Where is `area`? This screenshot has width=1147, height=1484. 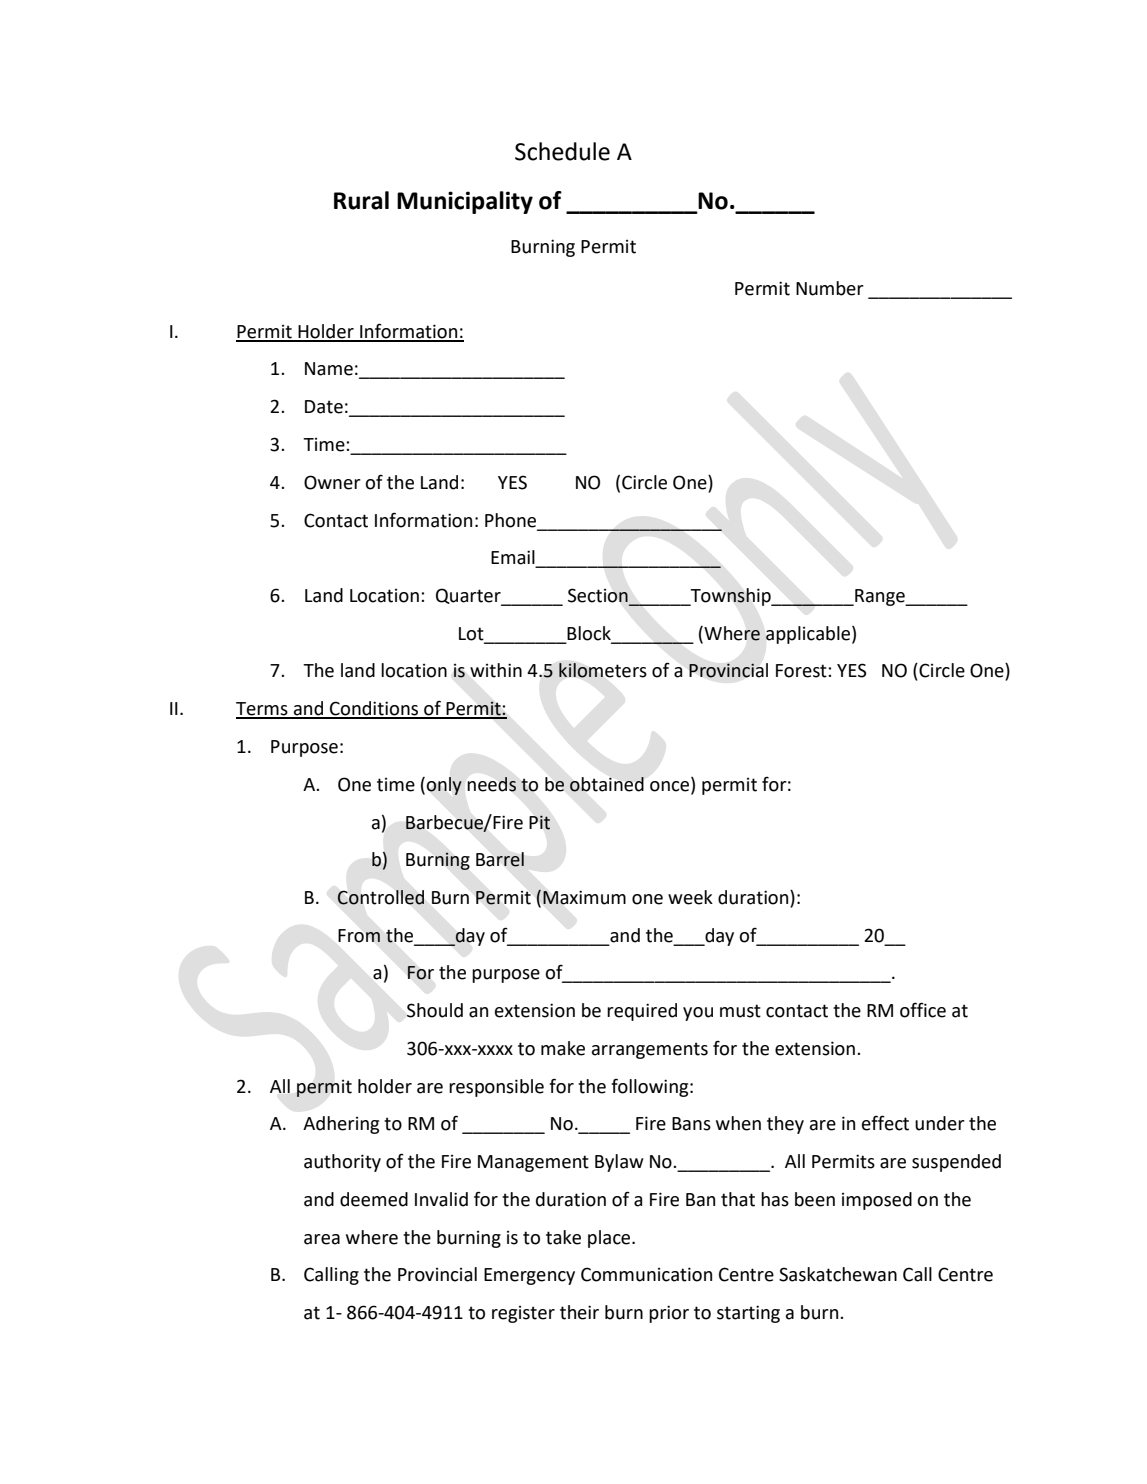
area is located at coordinates (322, 1239).
